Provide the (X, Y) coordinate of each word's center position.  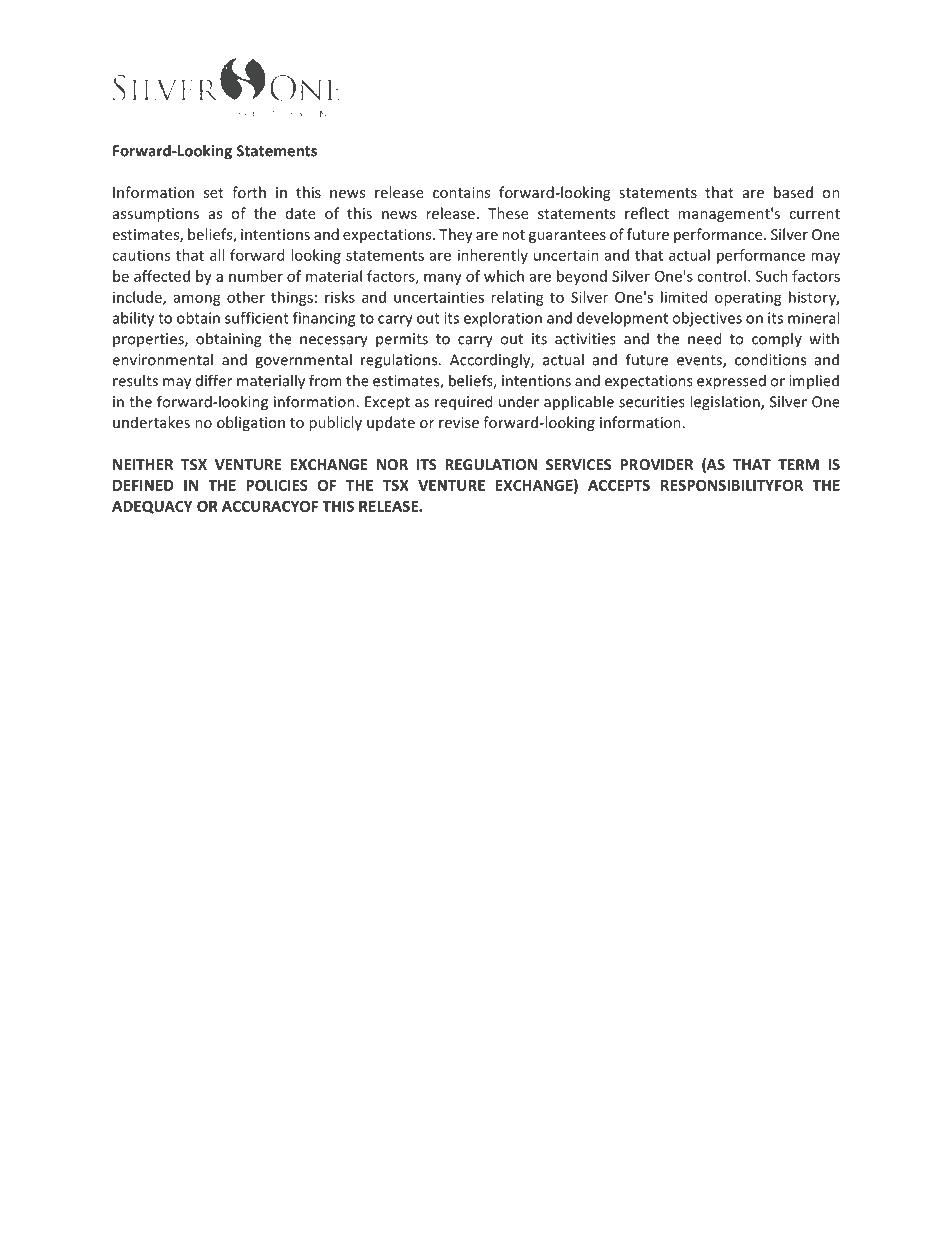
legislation (726, 403)
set (214, 193)
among (197, 300)
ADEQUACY (152, 507)
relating (517, 298)
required (463, 403)
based (793, 192)
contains (461, 192)
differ (214, 380)
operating (748, 298)
